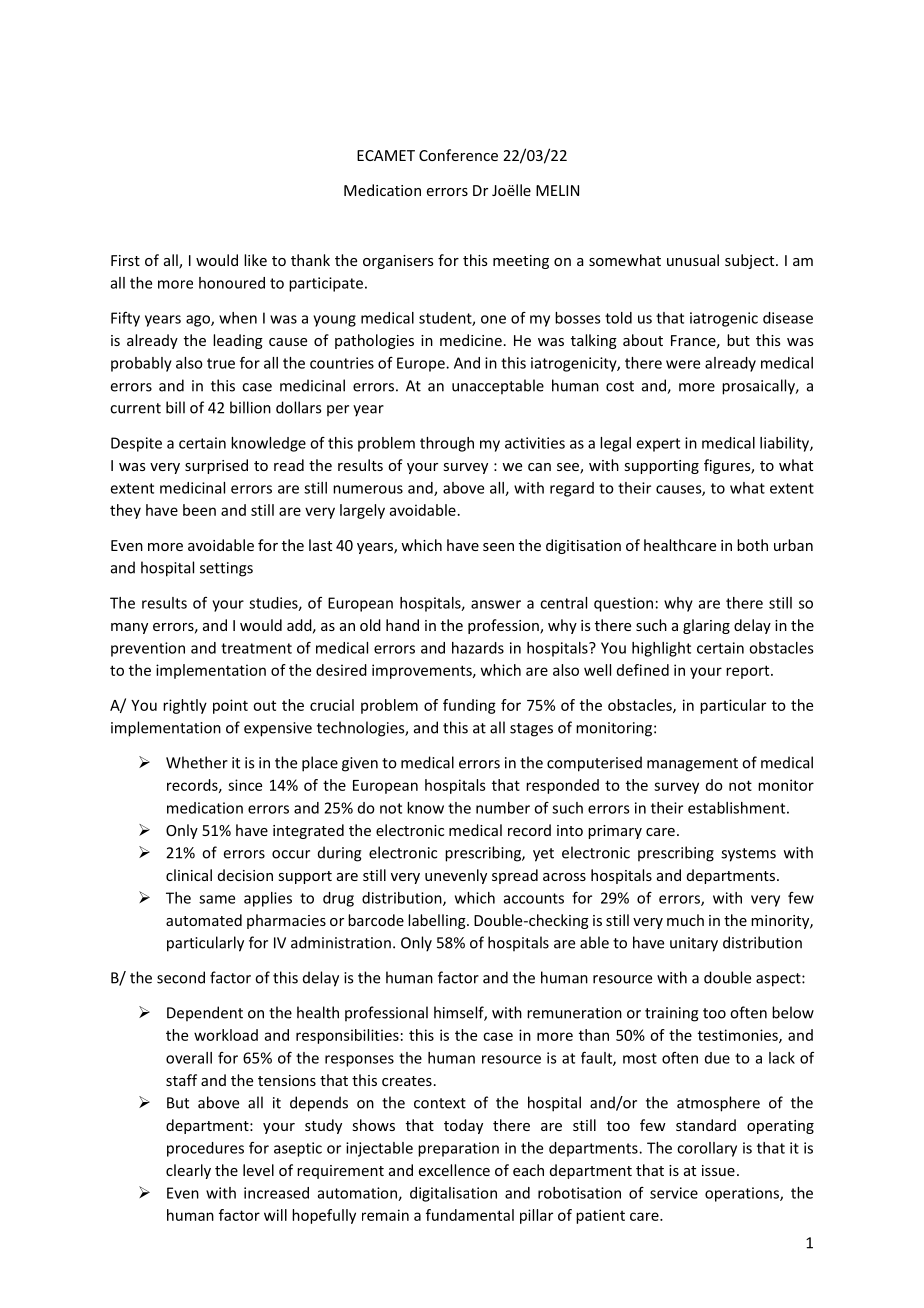 The width and height of the screenshot is (924, 1308). What do you see at coordinates (255, 260) in the screenshot?
I see `like` at bounding box center [255, 260].
